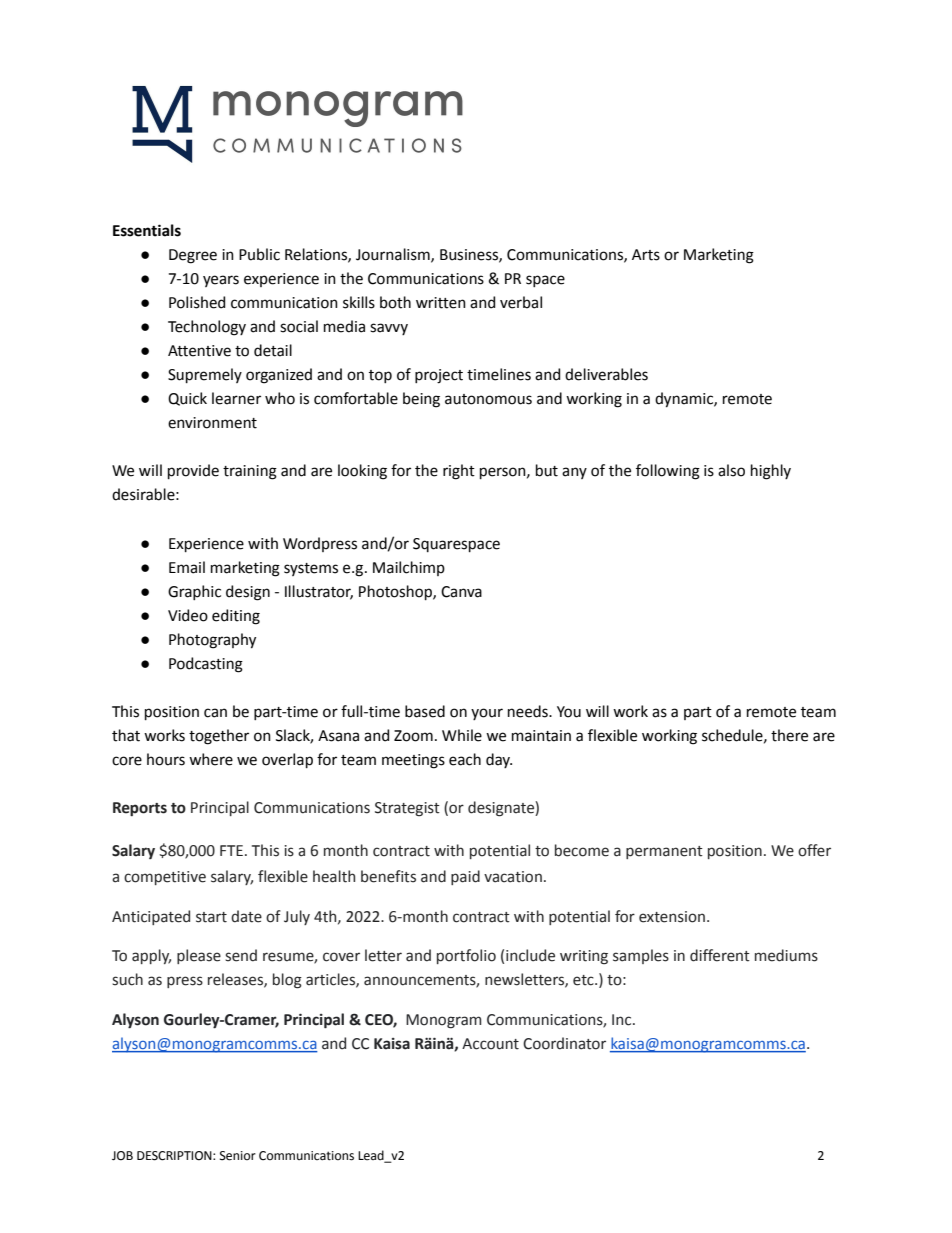 The height and width of the screenshot is (1233, 952). I want to click on provide, so click(193, 471).
